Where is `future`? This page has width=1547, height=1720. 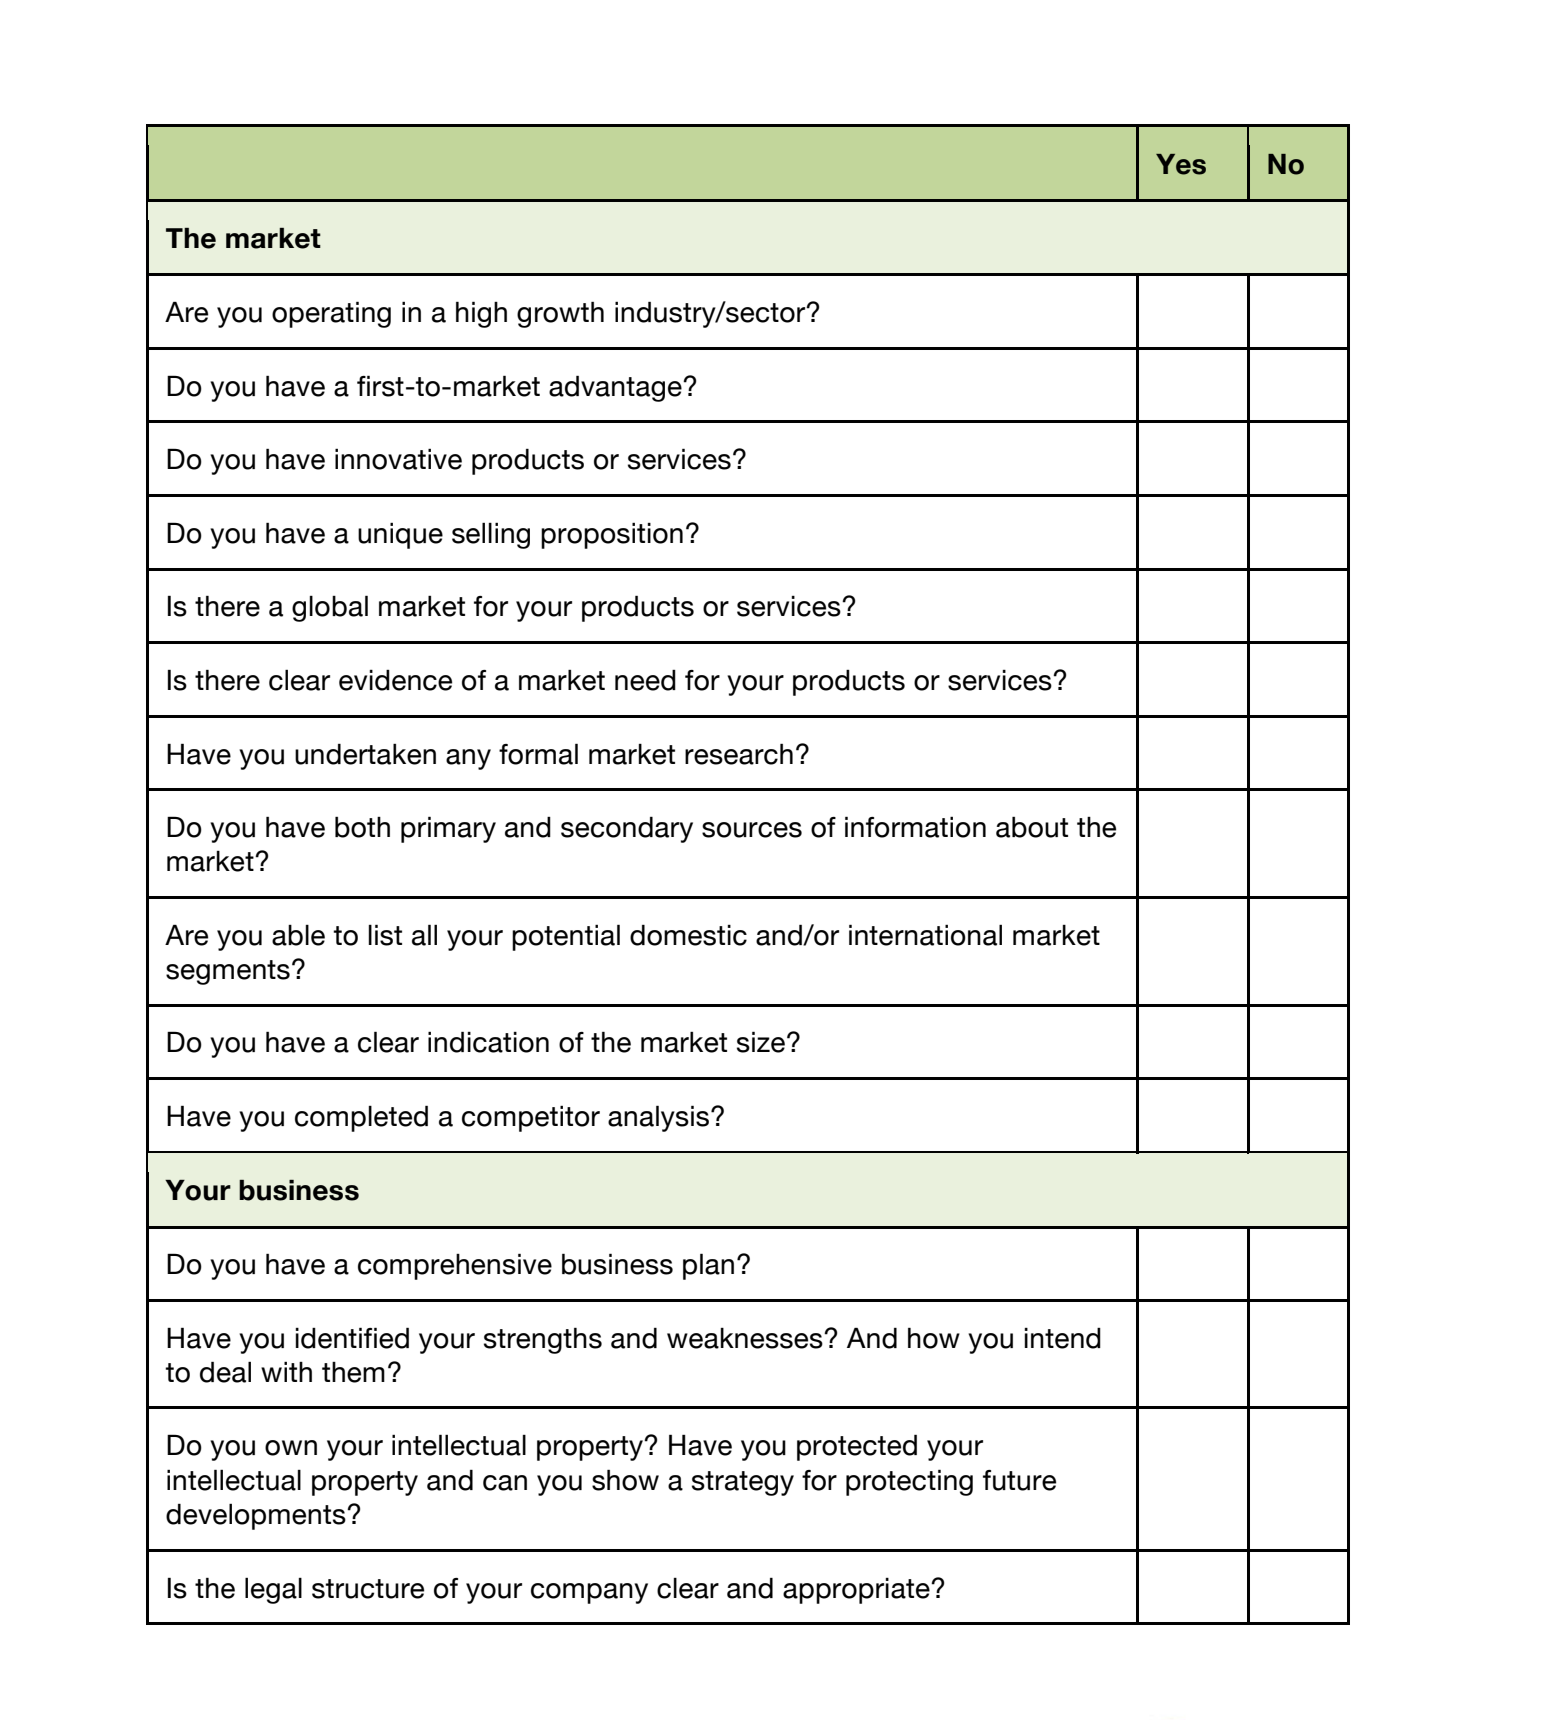
future is located at coordinates (1019, 1480).
